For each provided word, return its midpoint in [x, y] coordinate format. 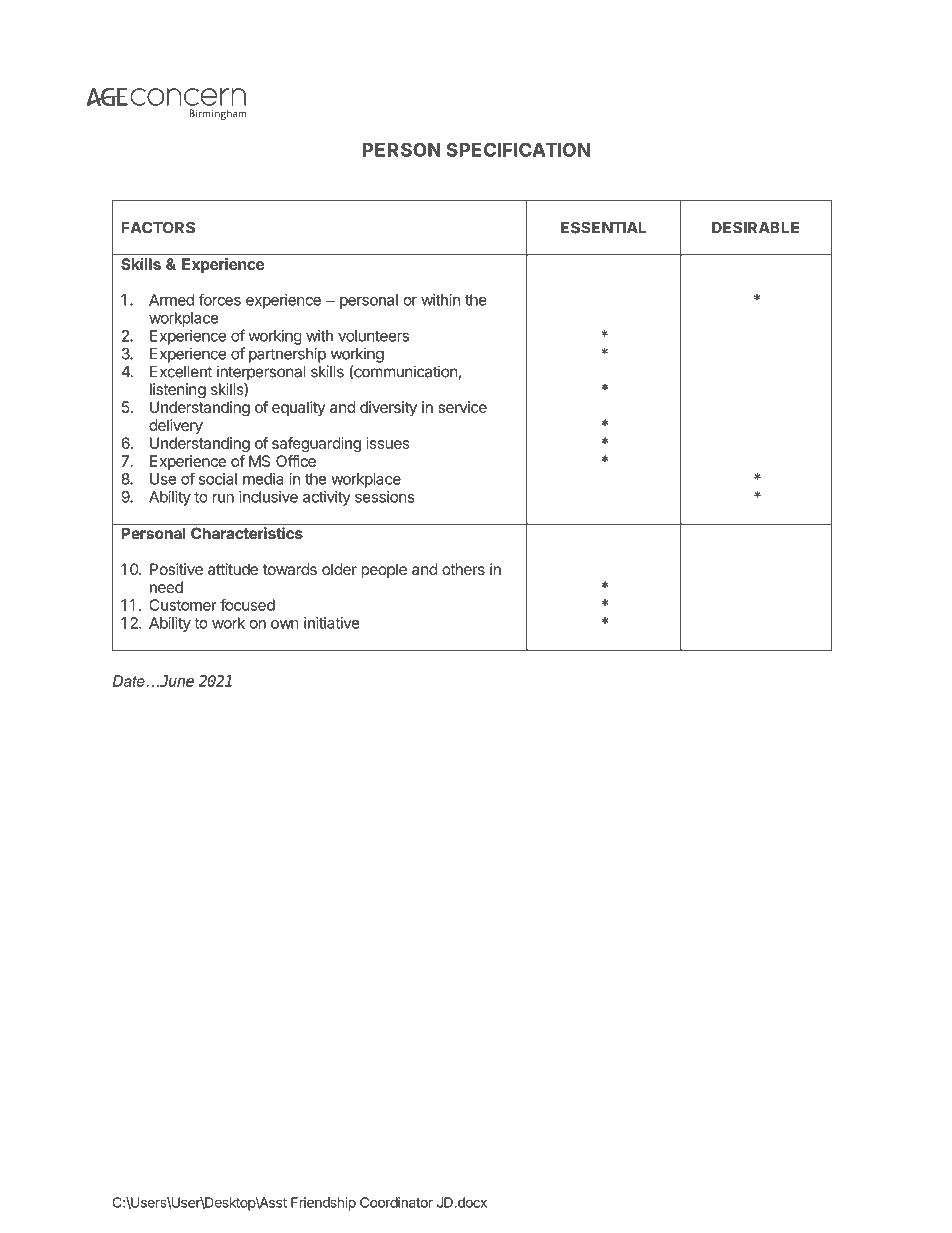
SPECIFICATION [518, 149]
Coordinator [396, 1202]
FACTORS [158, 227]
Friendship [323, 1204]
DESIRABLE [756, 227]
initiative [332, 623]
